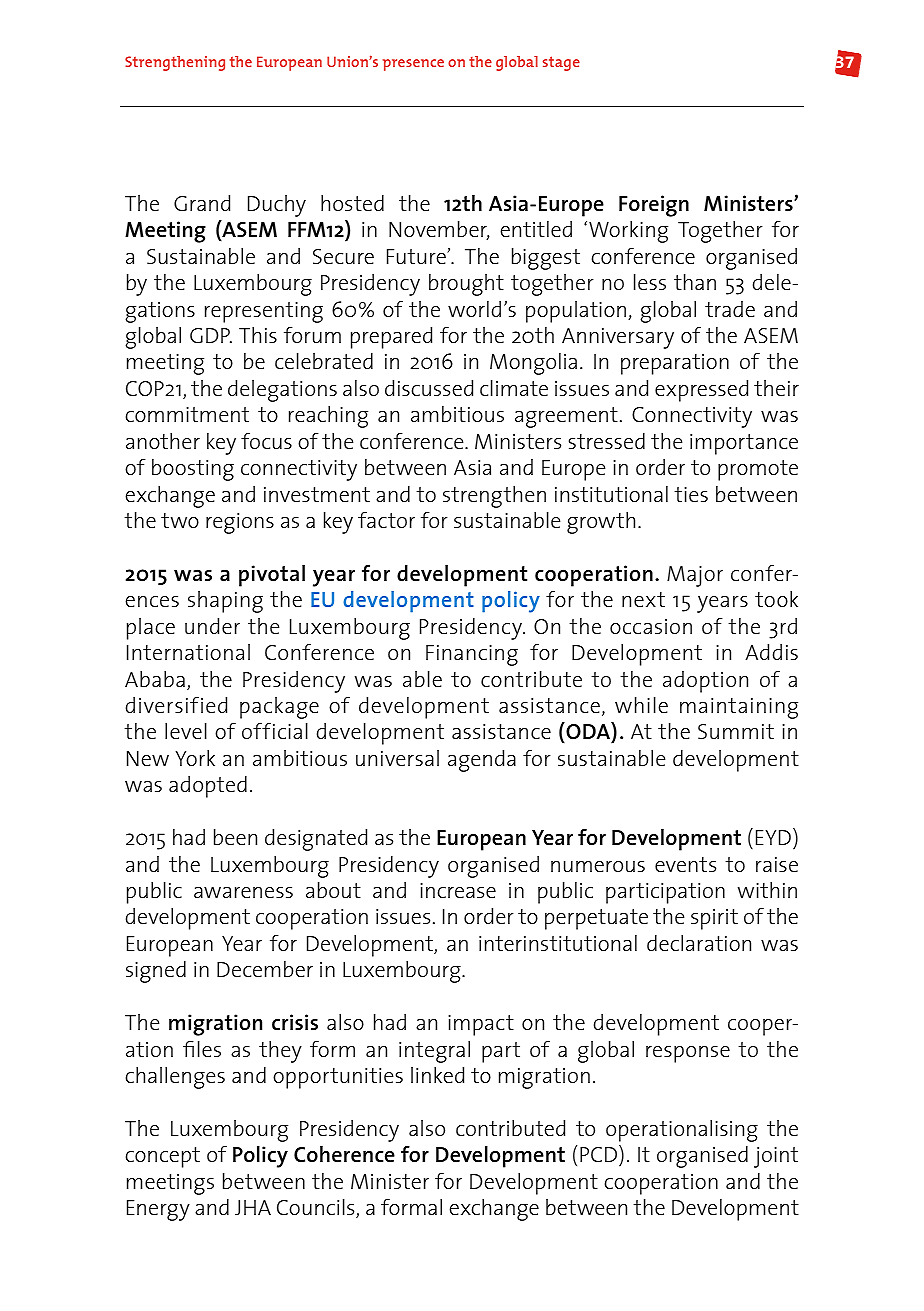 The image size is (924, 1311). Describe the element at coordinates (235, 837) in the screenshot. I see `been` at that location.
